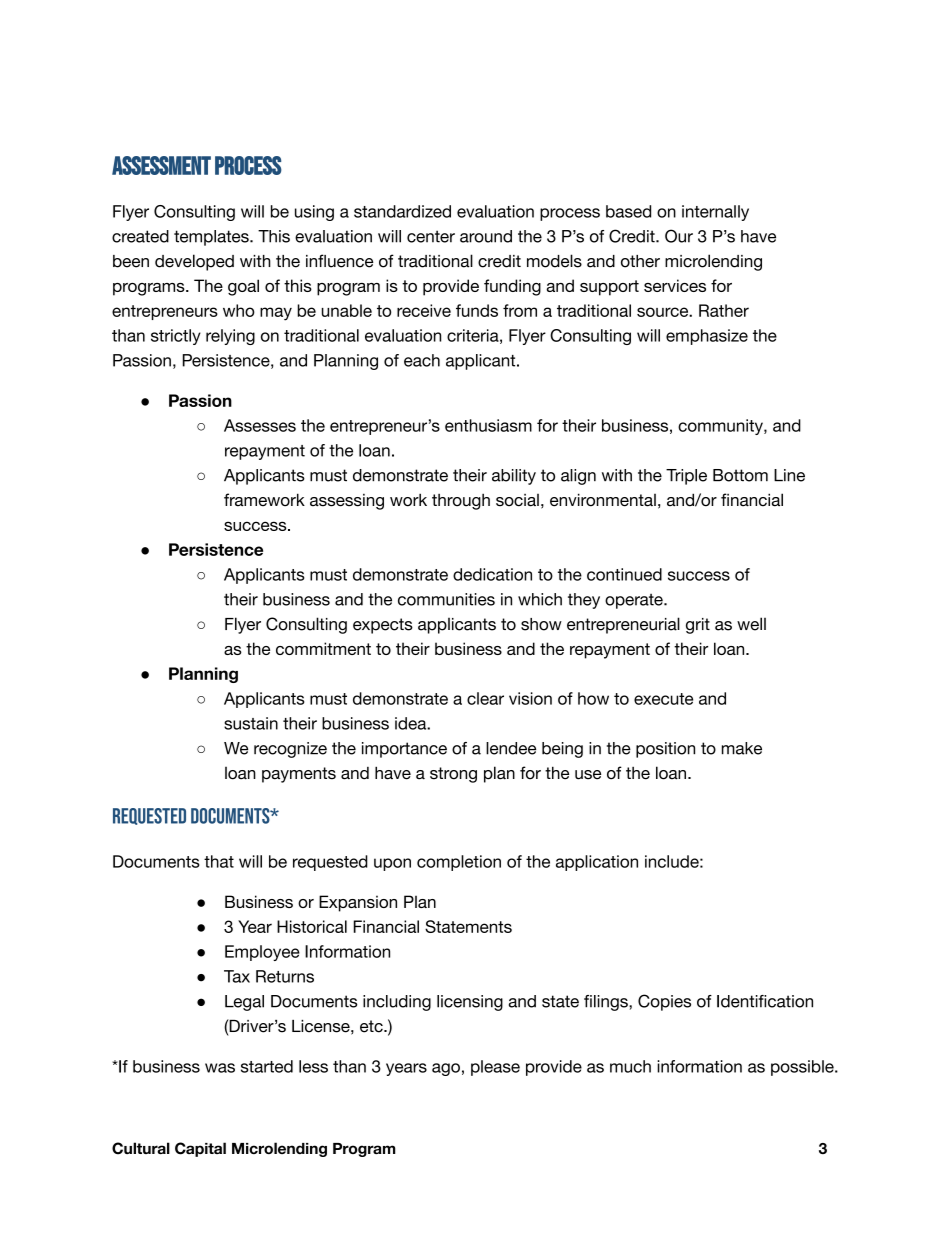 The height and width of the screenshot is (1233, 952). Describe the element at coordinates (486, 236) in the screenshot. I see `around` at that location.
